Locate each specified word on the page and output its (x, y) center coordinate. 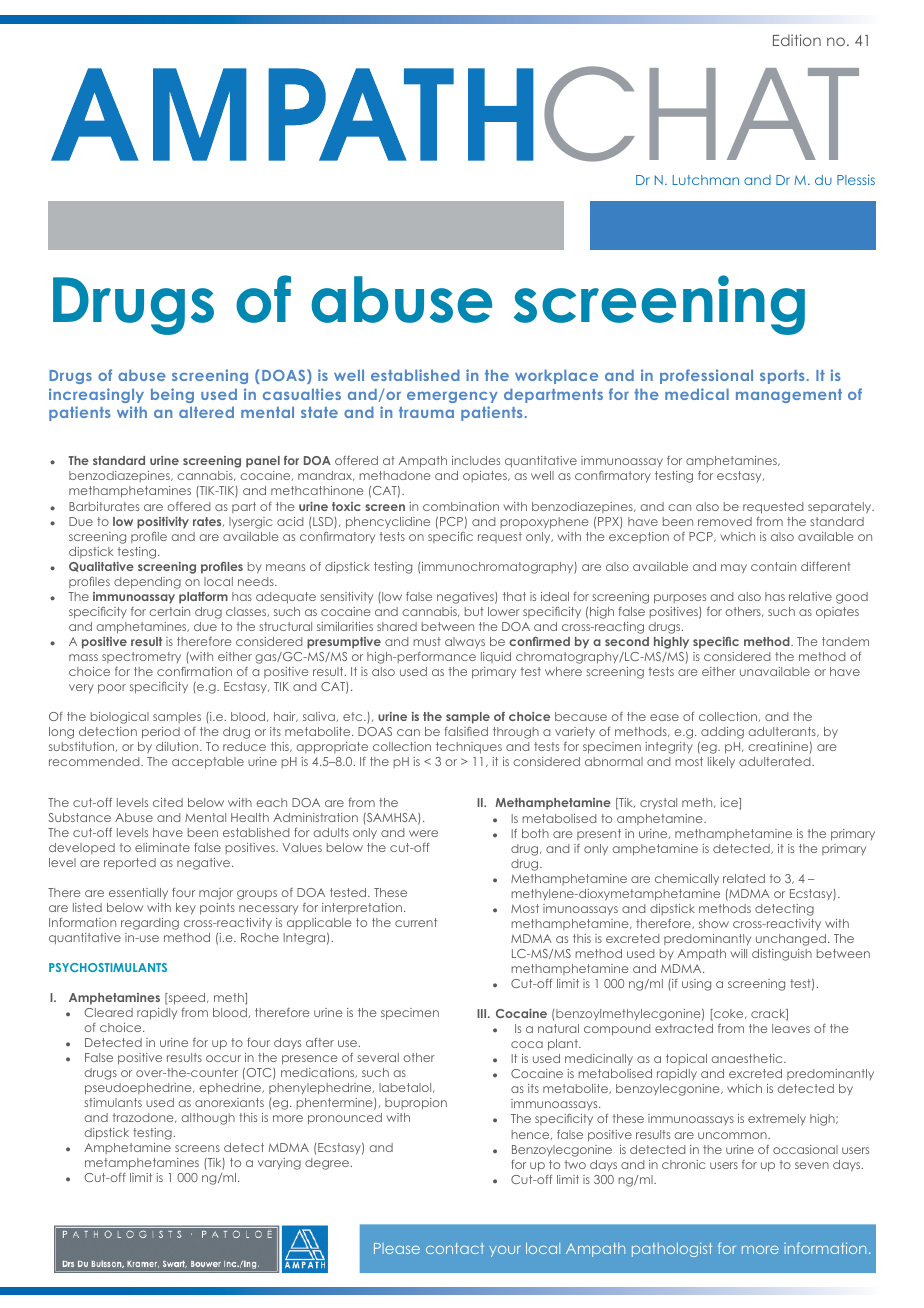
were (423, 833)
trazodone (144, 1118)
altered (206, 412)
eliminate (162, 847)
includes (476, 460)
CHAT (701, 114)
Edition (797, 40)
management (789, 396)
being (172, 395)
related (744, 878)
